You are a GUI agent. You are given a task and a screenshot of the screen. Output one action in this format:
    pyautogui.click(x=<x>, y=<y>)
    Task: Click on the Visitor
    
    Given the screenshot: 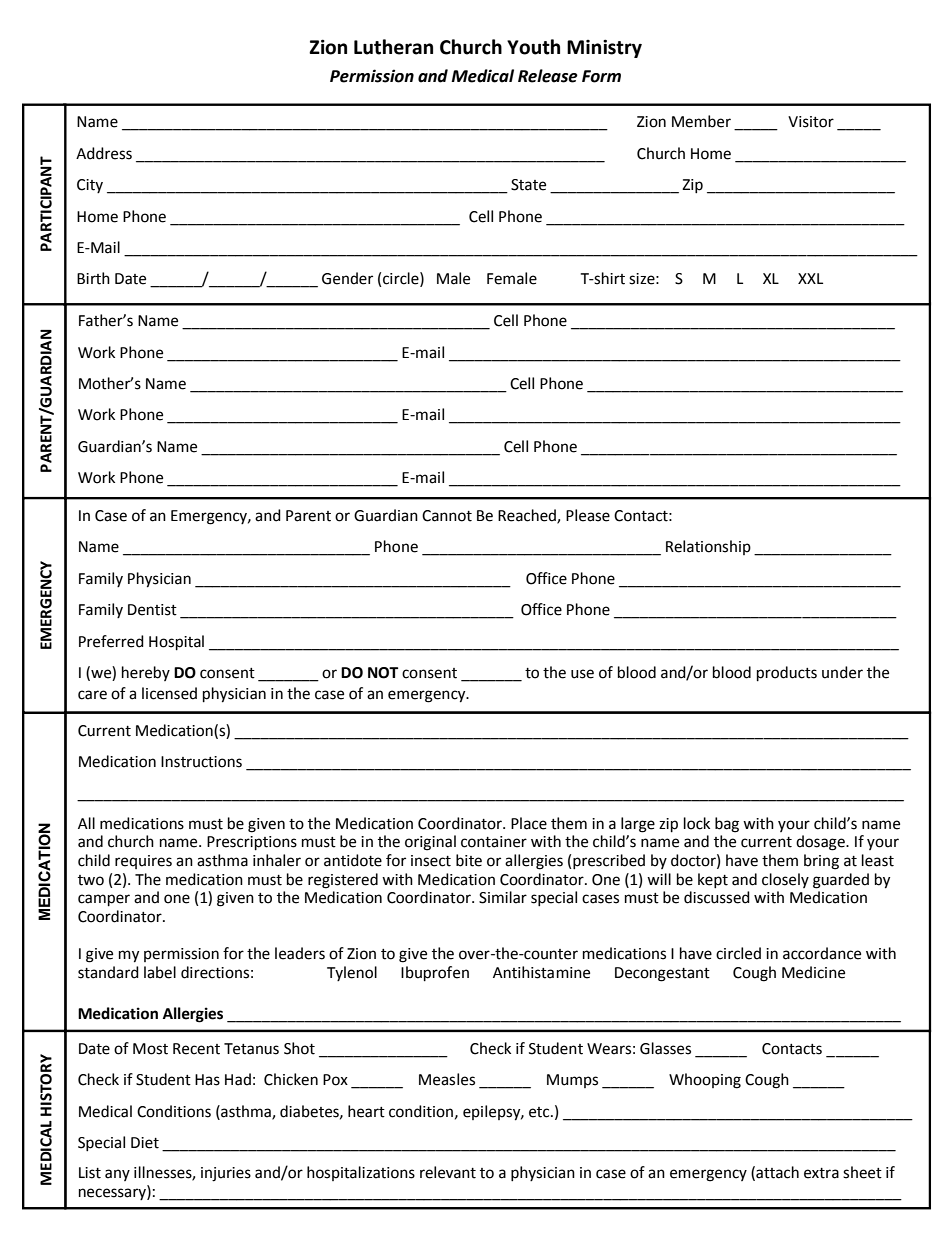 What is the action you would take?
    pyautogui.click(x=811, y=122)
